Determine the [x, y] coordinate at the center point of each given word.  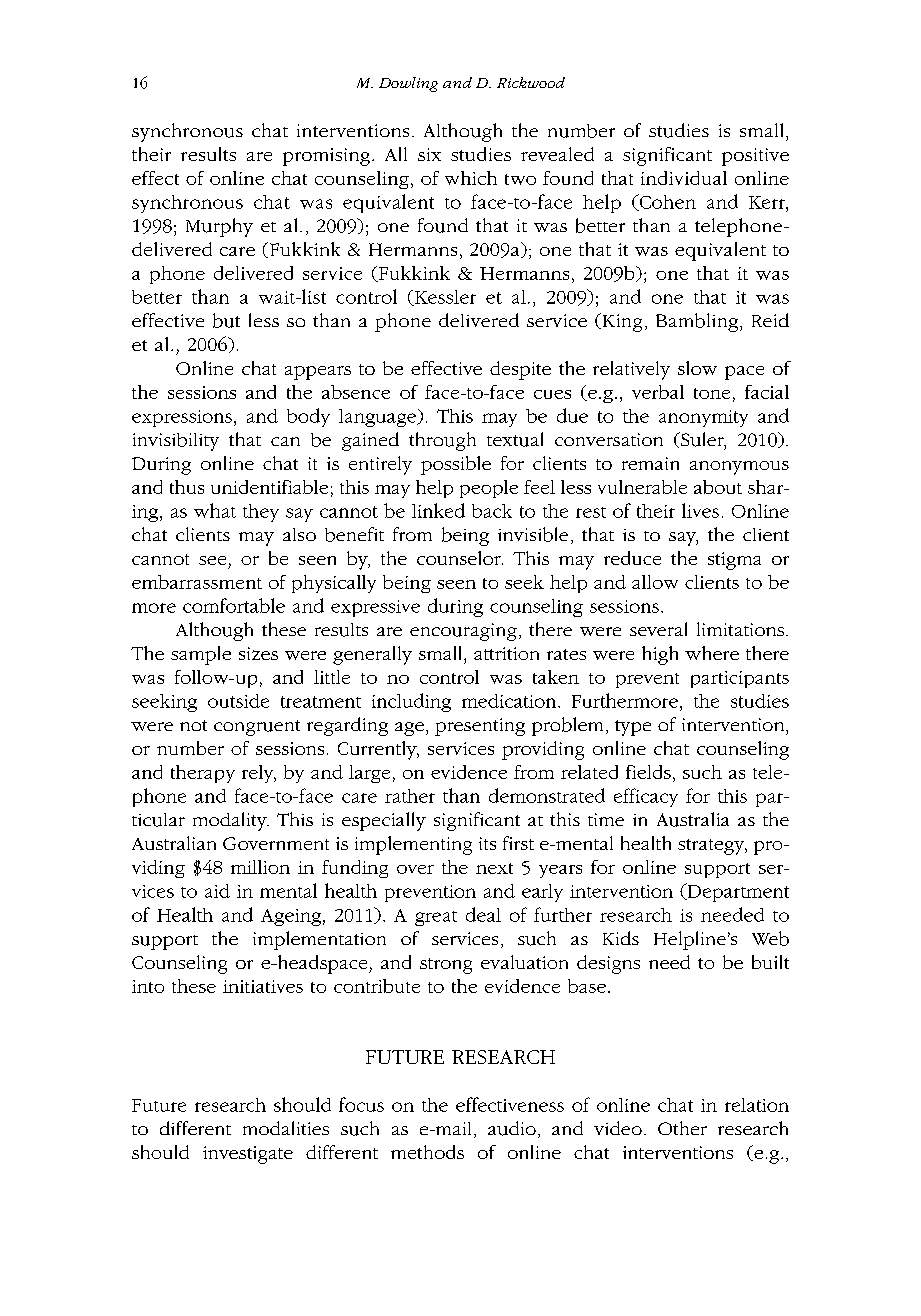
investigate [248, 1155]
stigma [734, 561]
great [436, 918]
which [471, 178]
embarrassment [197, 582]
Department [737, 892]
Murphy [219, 227]
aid [217, 891]
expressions [182, 418]
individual [684, 178]
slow [697, 368]
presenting [480, 727]
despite [520, 370]
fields [648, 772]
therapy [203, 774]
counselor [460, 558]
